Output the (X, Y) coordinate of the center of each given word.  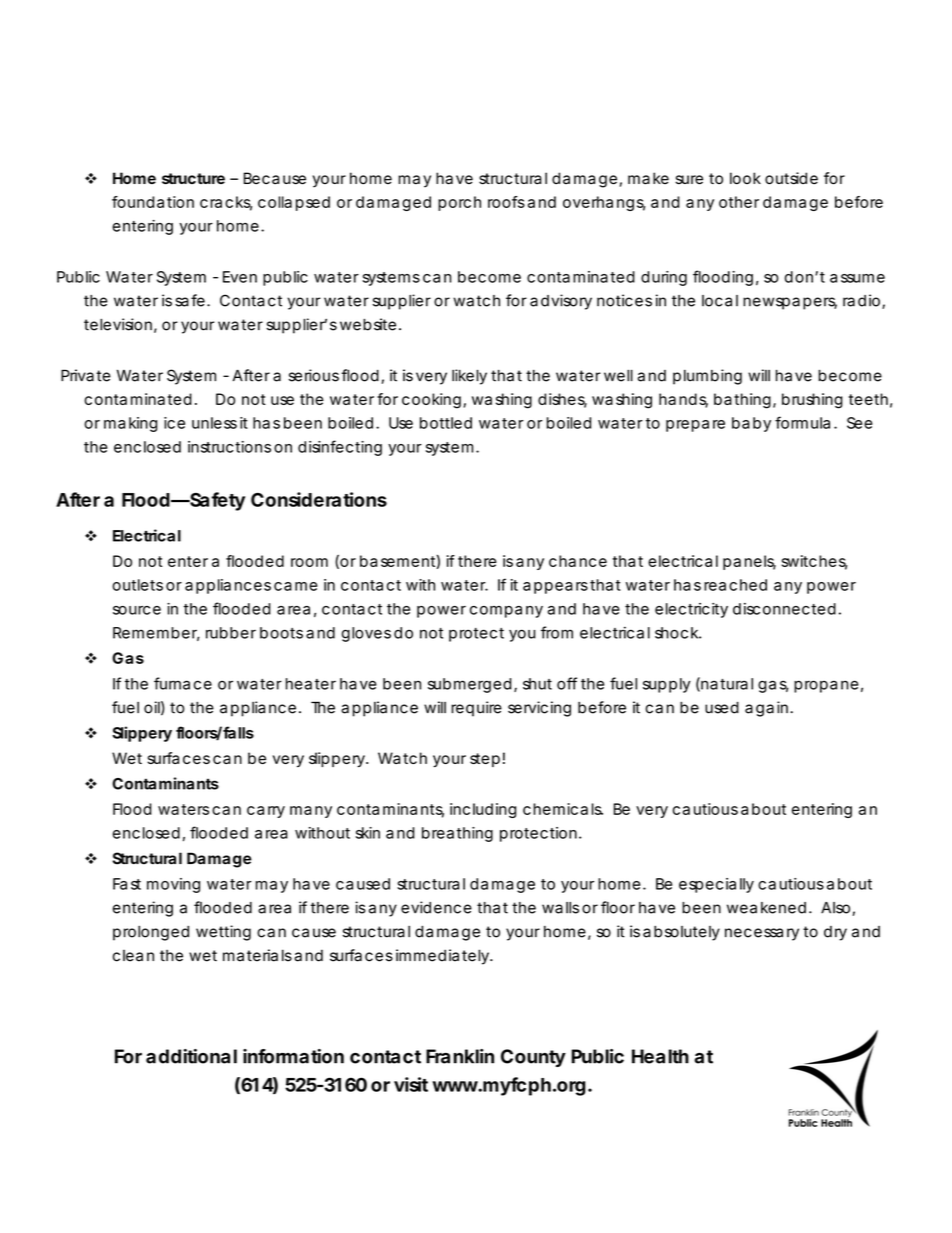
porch (459, 203)
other (739, 202)
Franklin (460, 1056)
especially (716, 885)
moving (173, 885)
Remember (156, 634)
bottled (446, 423)
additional (191, 1056)
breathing (457, 834)
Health (660, 1056)
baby (751, 424)
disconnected (784, 609)
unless (214, 423)
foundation (153, 202)
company (506, 612)
